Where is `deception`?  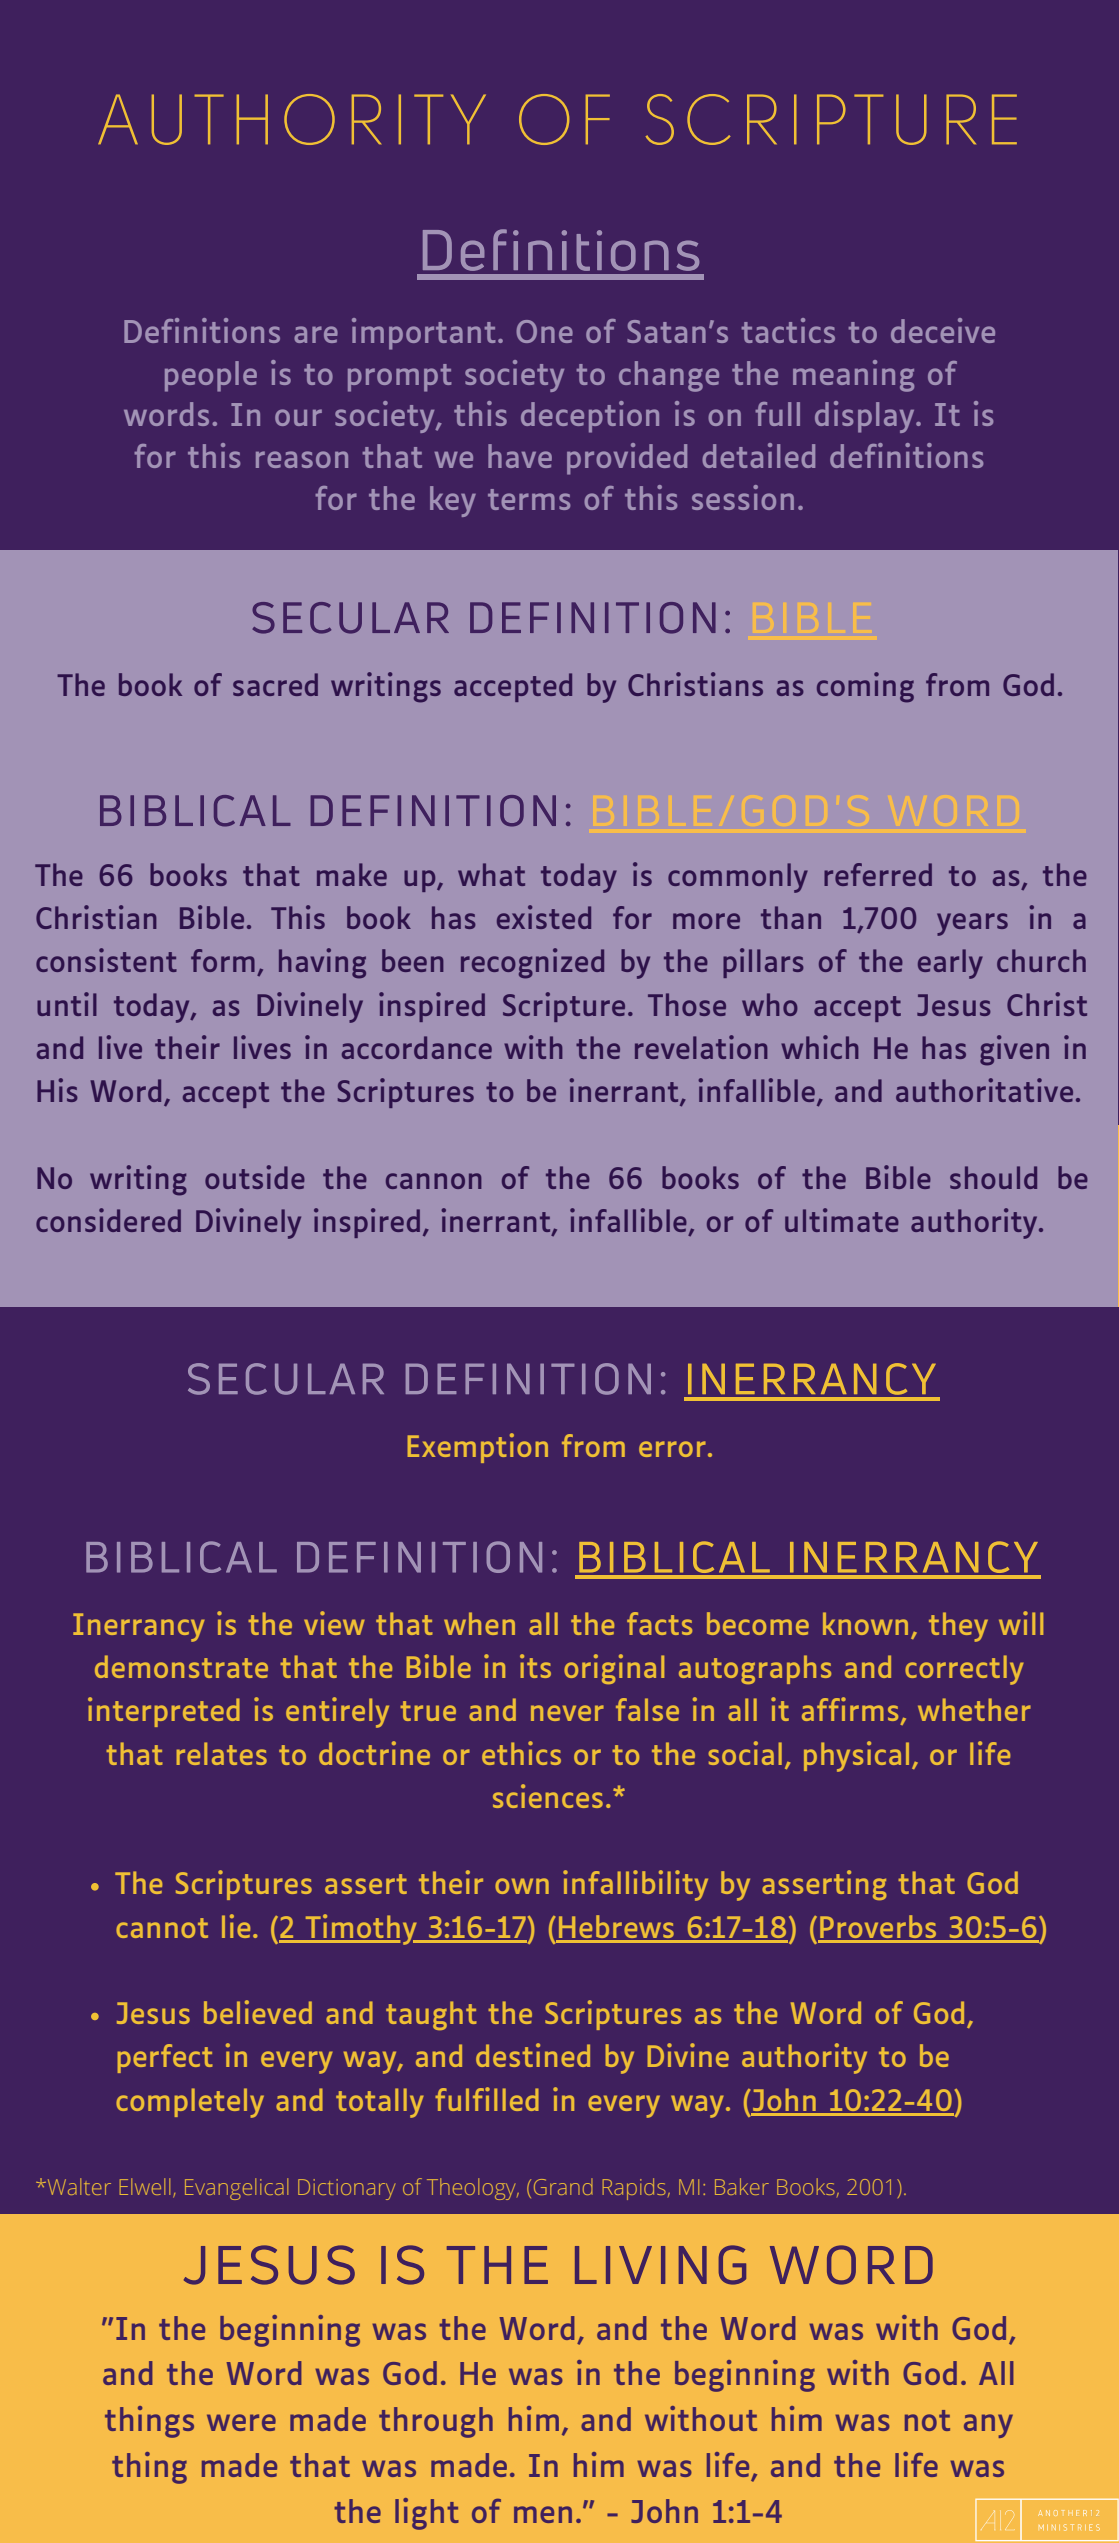
deception is located at coordinates (590, 417).
